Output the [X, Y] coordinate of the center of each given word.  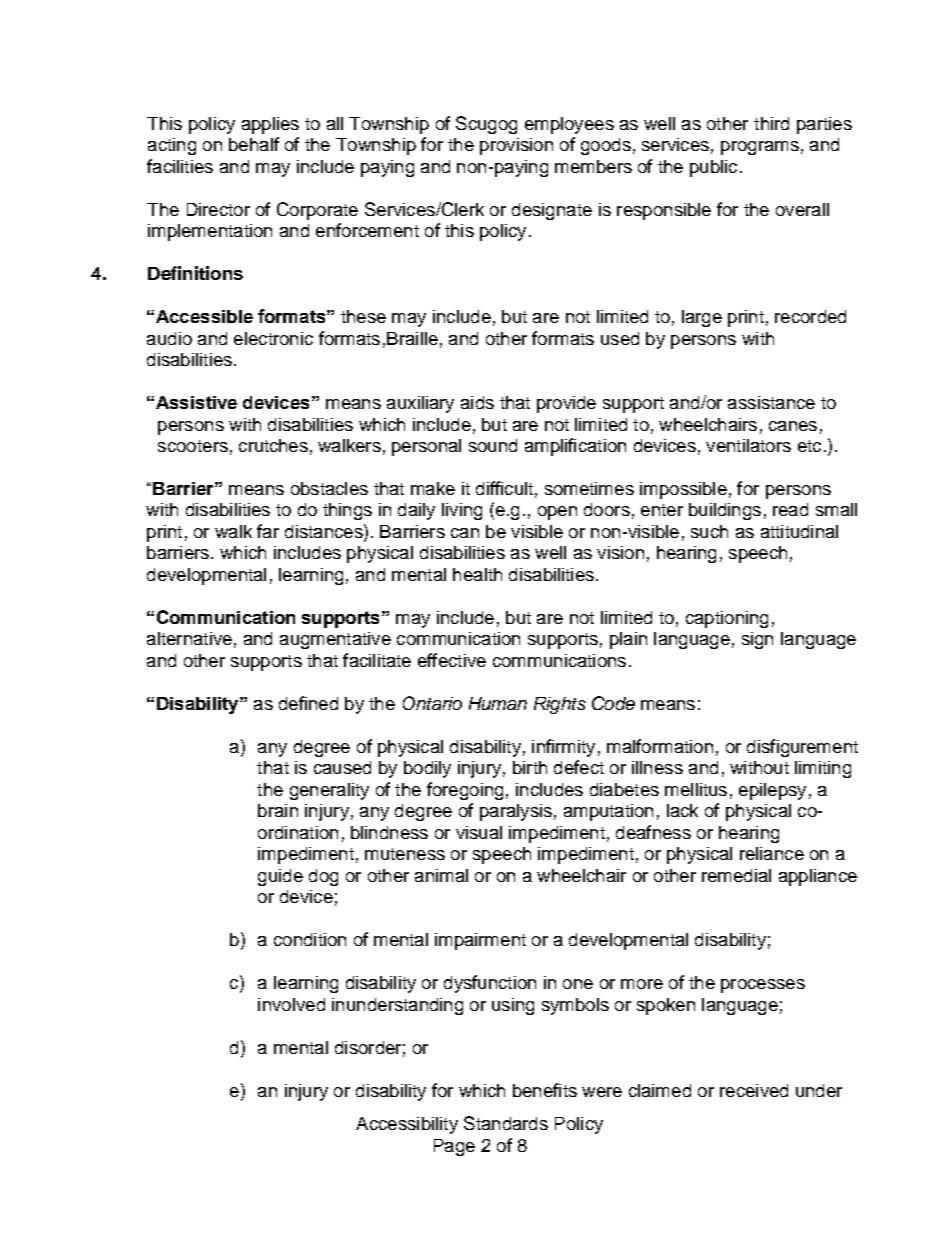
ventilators [748, 445]
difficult [504, 488]
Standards [506, 1123]
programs [760, 148]
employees [569, 125]
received [754, 1090]
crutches [273, 445]
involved [291, 1004]
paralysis [516, 812]
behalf [254, 144]
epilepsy [772, 791]
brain [278, 810]
